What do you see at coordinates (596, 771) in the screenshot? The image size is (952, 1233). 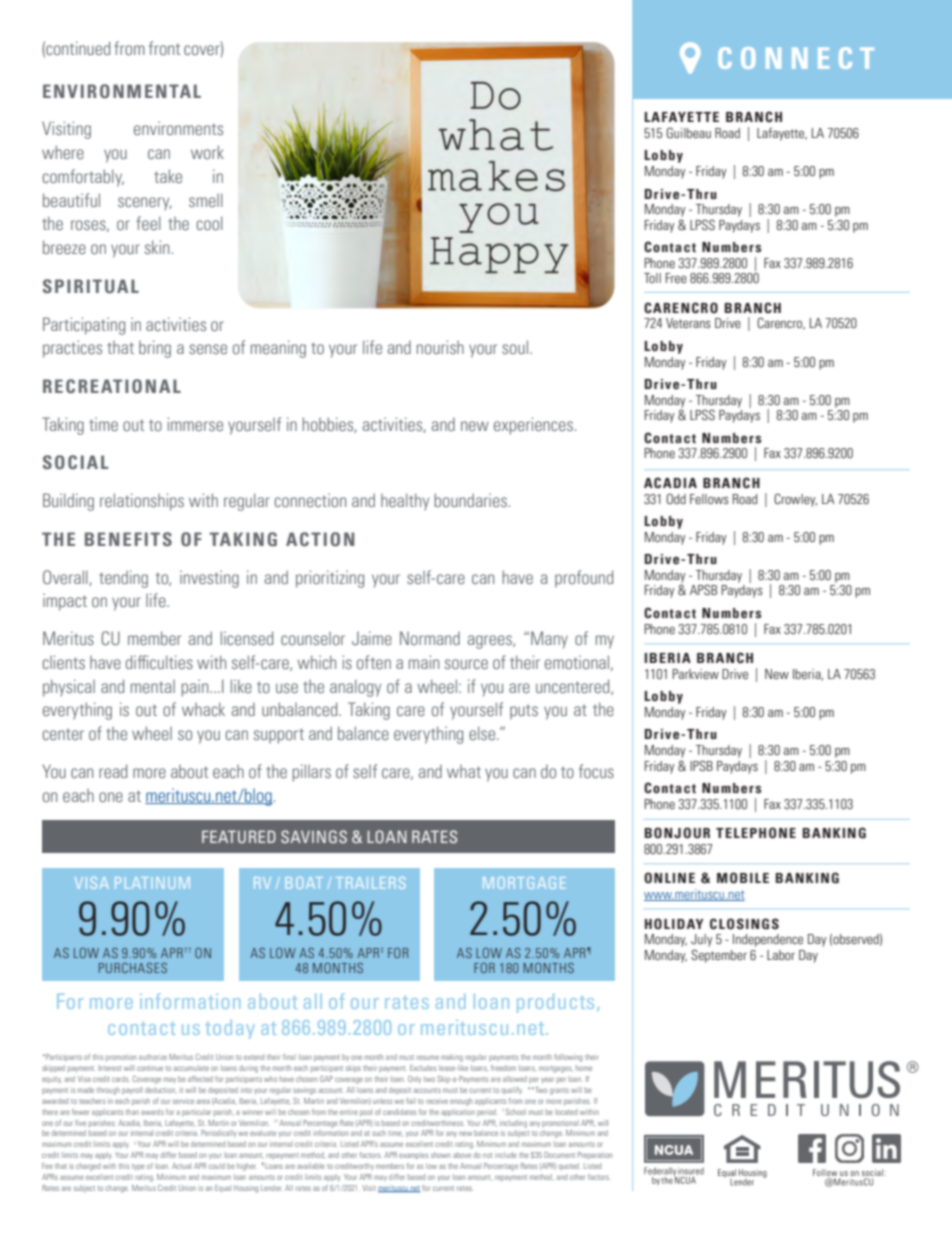 I see `focus` at bounding box center [596, 771].
